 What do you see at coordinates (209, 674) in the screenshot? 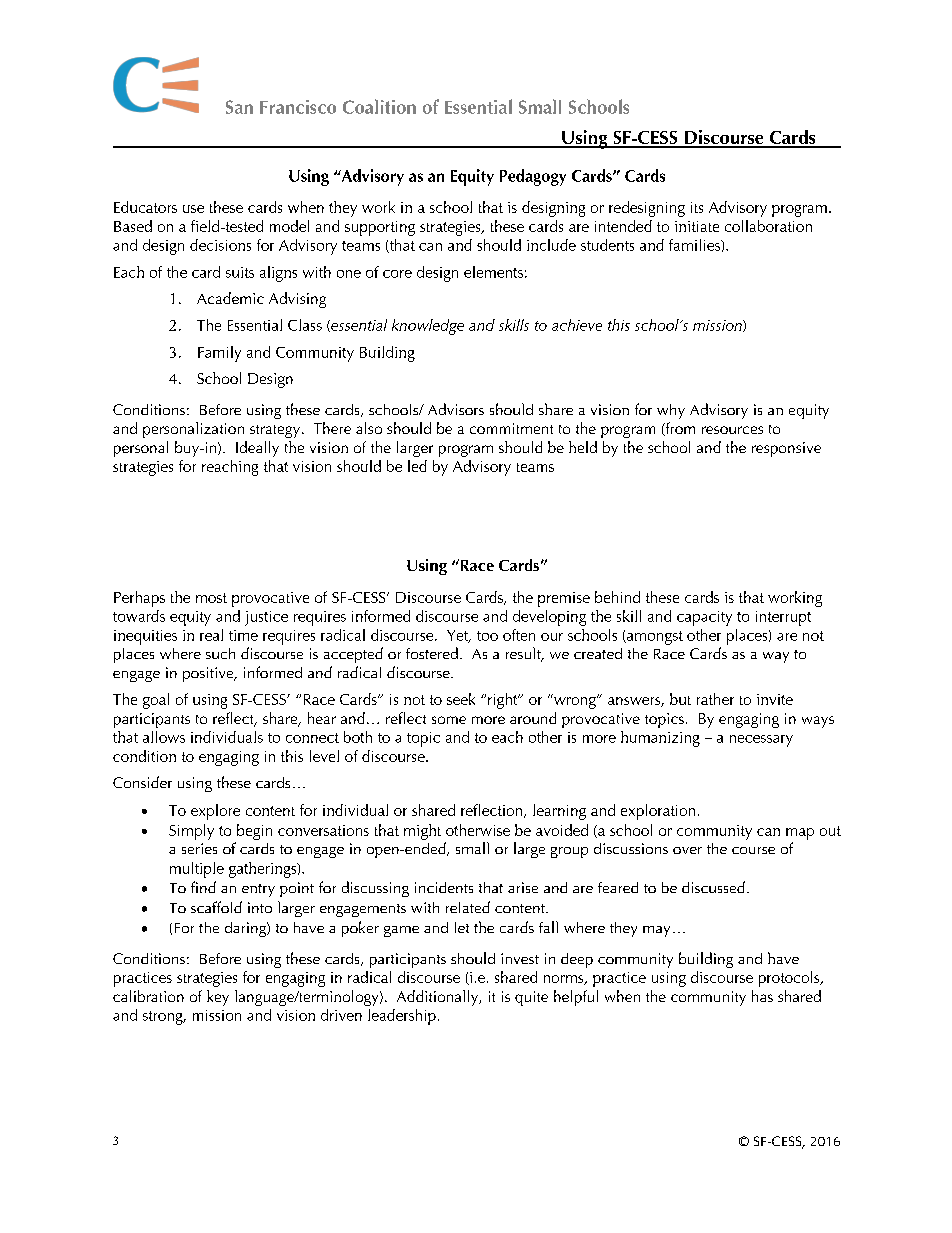
I see `positive` at bounding box center [209, 674].
